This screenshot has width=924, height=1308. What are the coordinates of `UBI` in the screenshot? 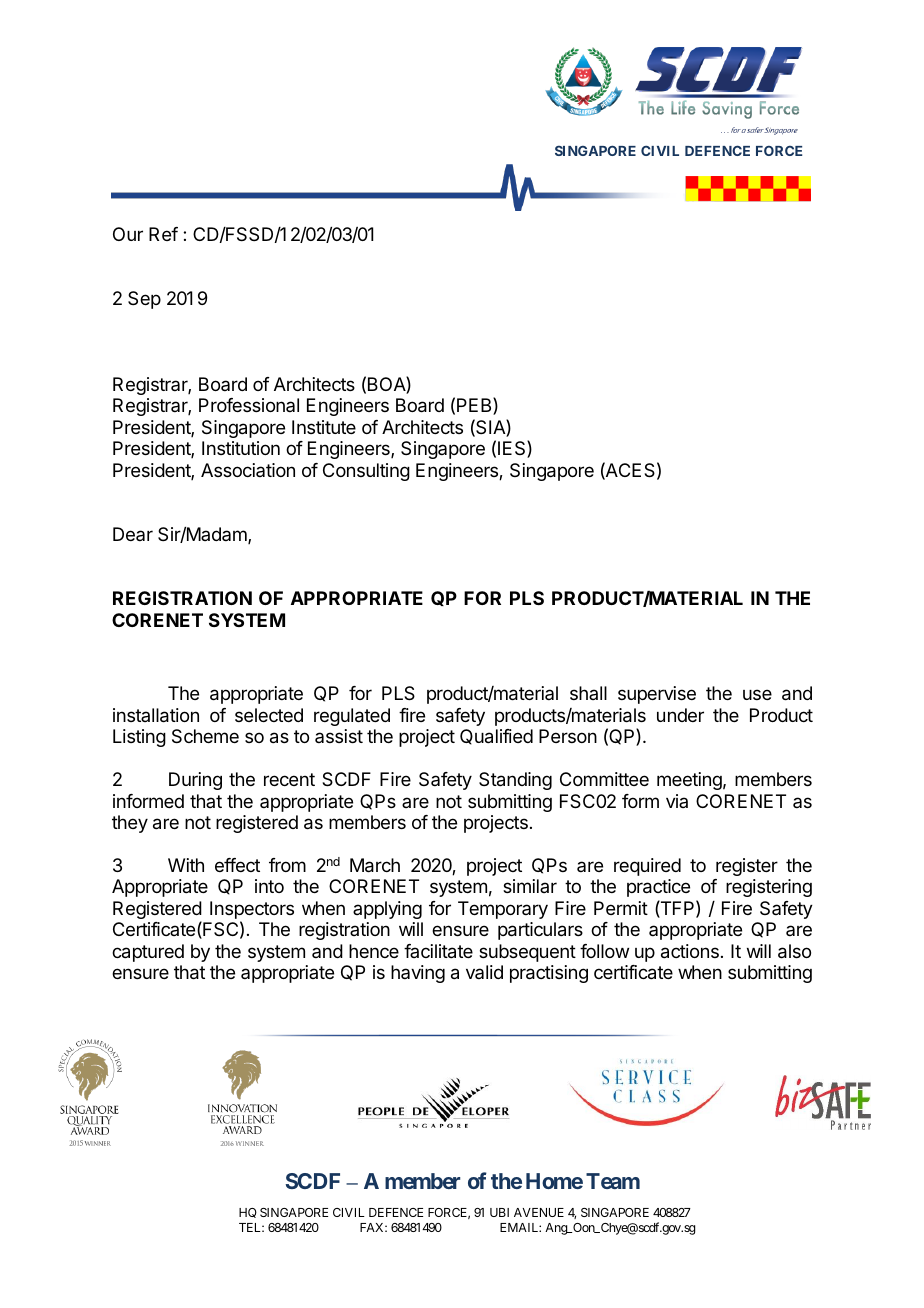 It's located at (499, 1212).
